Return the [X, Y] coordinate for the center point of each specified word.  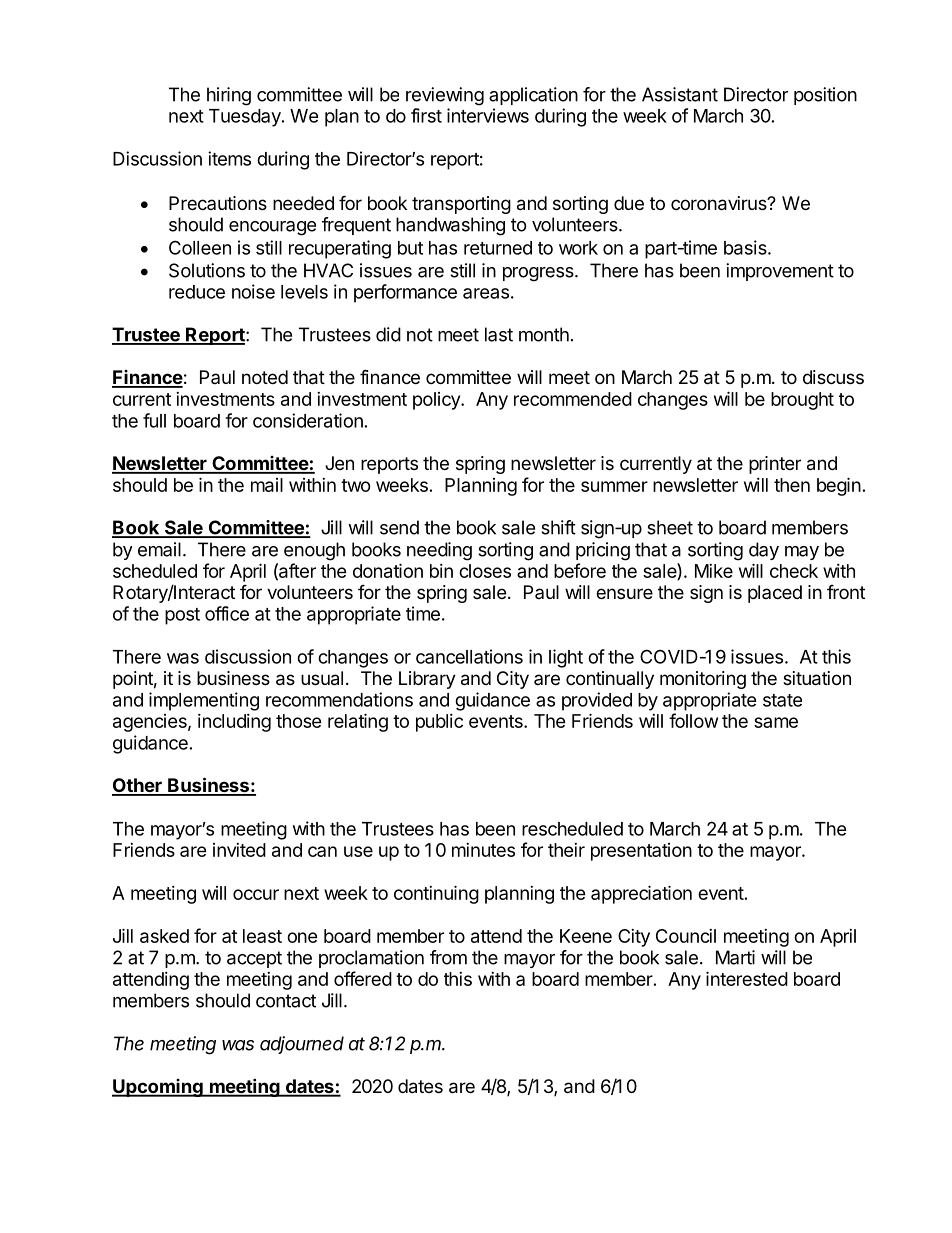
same [776, 722]
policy [437, 401]
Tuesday [246, 118]
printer [775, 465]
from [448, 957]
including [234, 723]
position [825, 96]
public [439, 723]
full [154, 420]
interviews [488, 115]
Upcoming [158, 1088]
